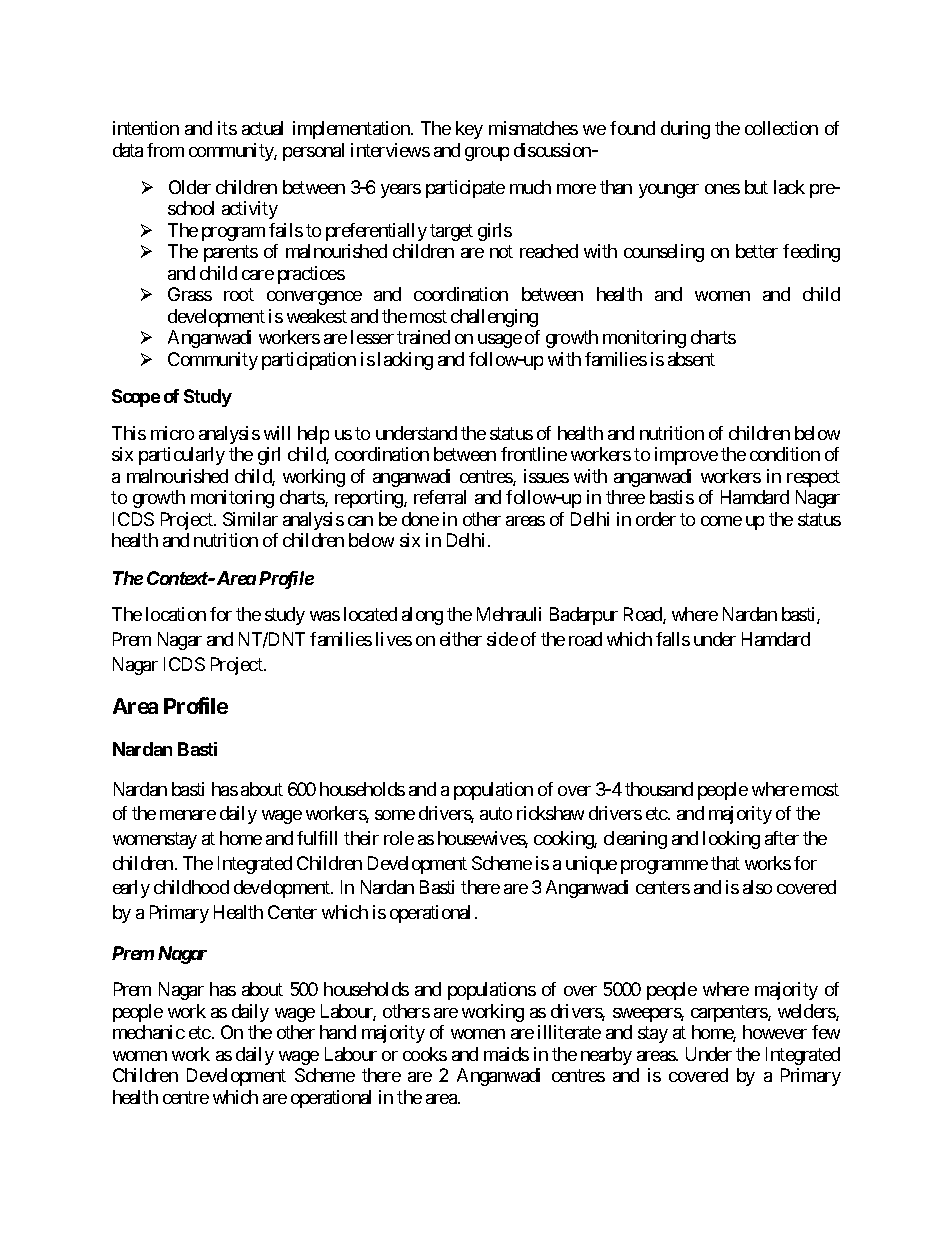  I want to click on carpenters, so click(730, 1013).
